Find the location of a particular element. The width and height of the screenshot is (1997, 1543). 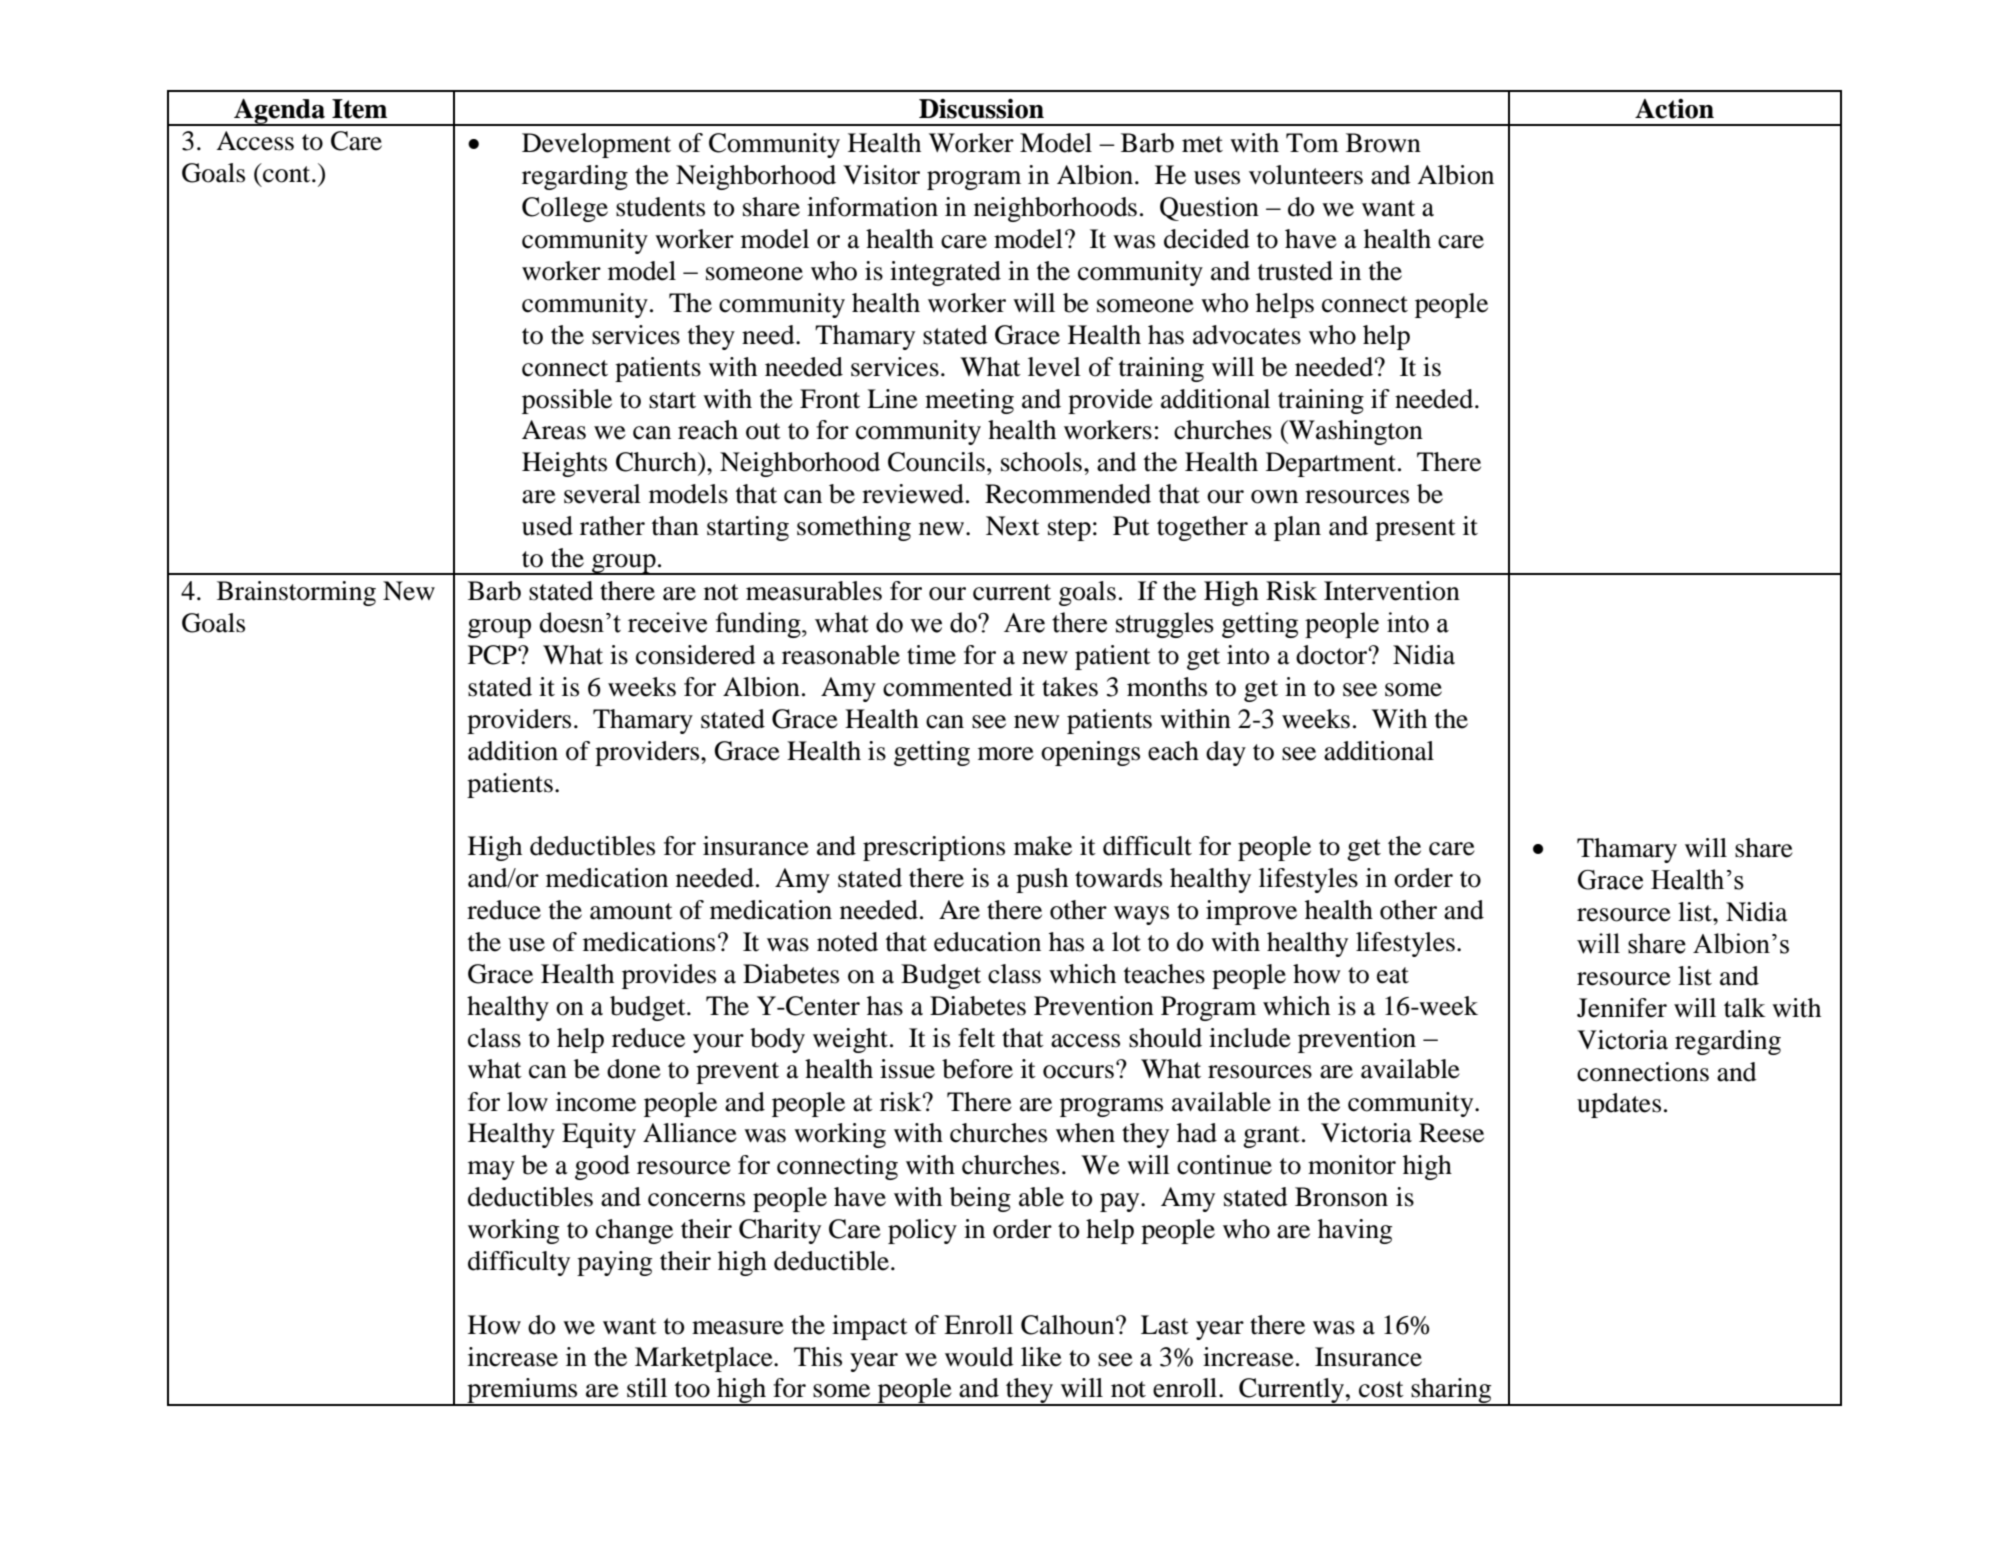

used is located at coordinates (547, 526).
